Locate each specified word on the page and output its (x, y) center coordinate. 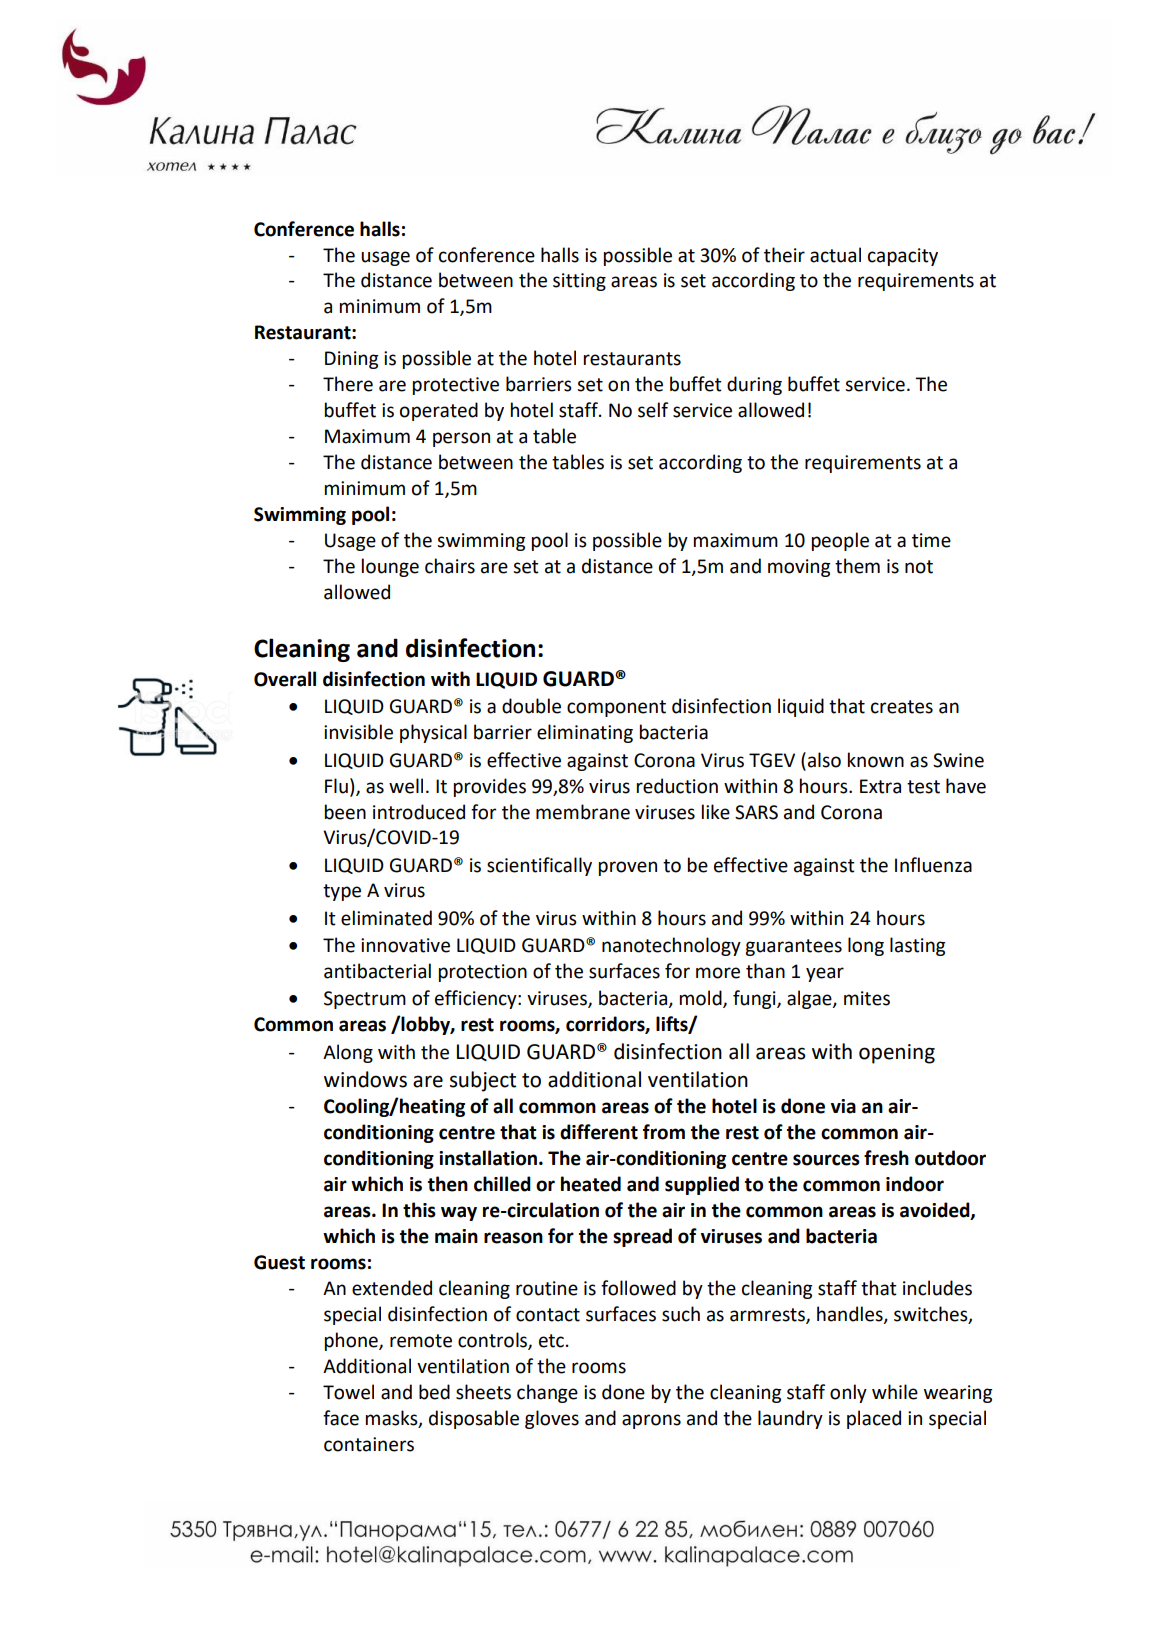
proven (628, 868)
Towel (348, 1392)
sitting (579, 282)
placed (874, 1419)
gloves (552, 1419)
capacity (903, 257)
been (345, 812)
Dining (351, 360)
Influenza (933, 865)
